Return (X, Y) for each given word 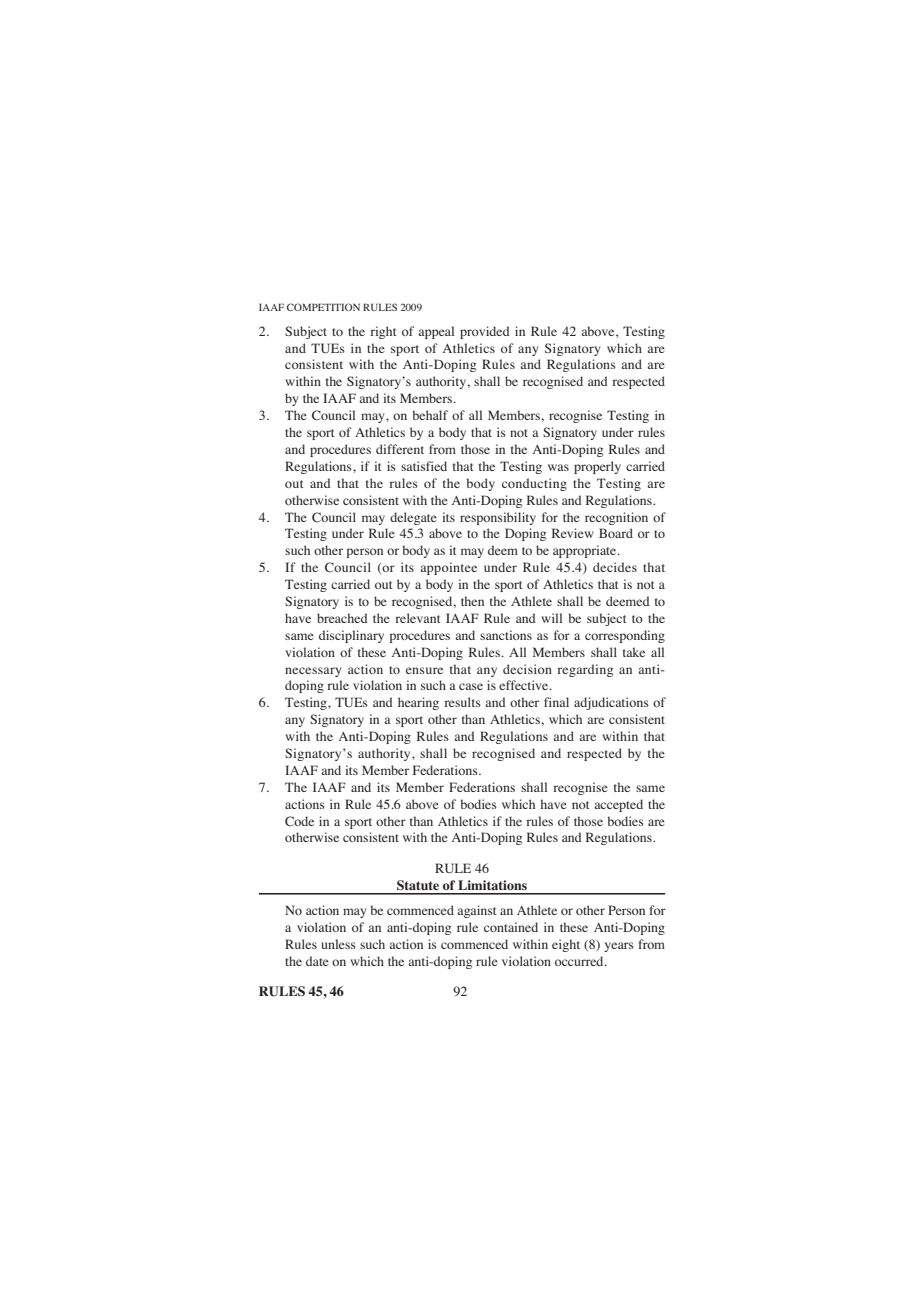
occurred (580, 961)
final (556, 702)
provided (484, 332)
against (477, 911)
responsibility (498, 518)
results (462, 702)
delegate (413, 518)
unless (338, 944)
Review (573, 533)
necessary (313, 672)
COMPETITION (323, 307)
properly (597, 467)
